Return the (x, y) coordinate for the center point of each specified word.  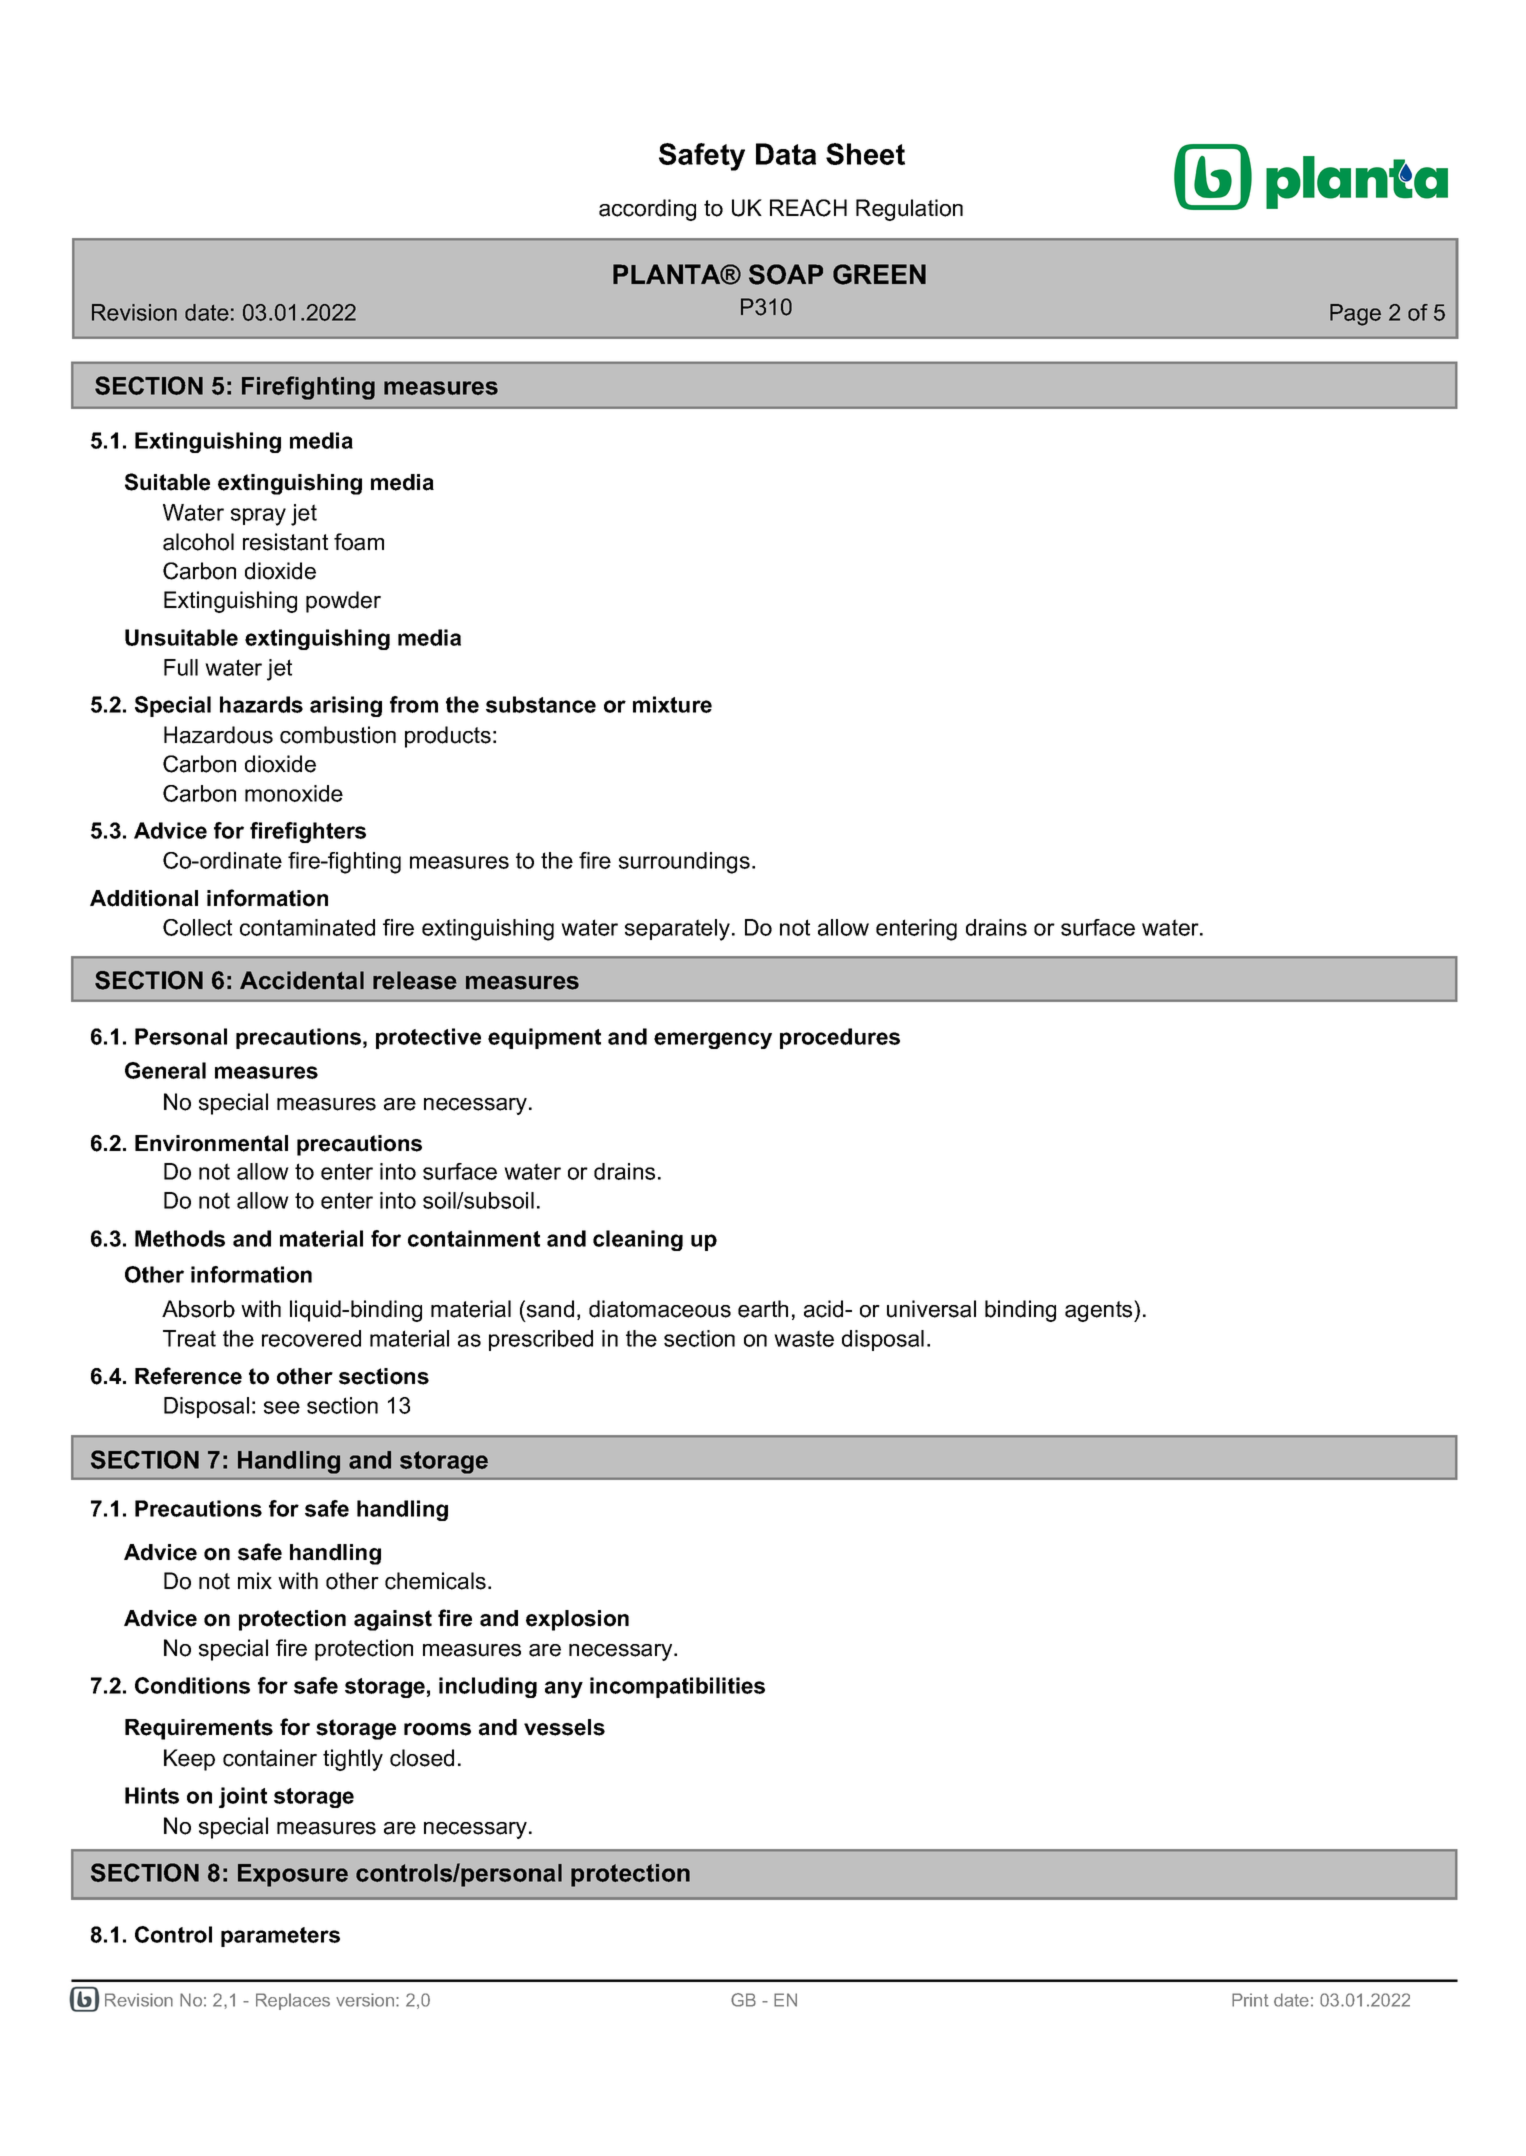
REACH (808, 208)
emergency (713, 1040)
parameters (280, 1937)
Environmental (211, 1143)
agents (1100, 1311)
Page (1355, 315)
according (647, 210)
